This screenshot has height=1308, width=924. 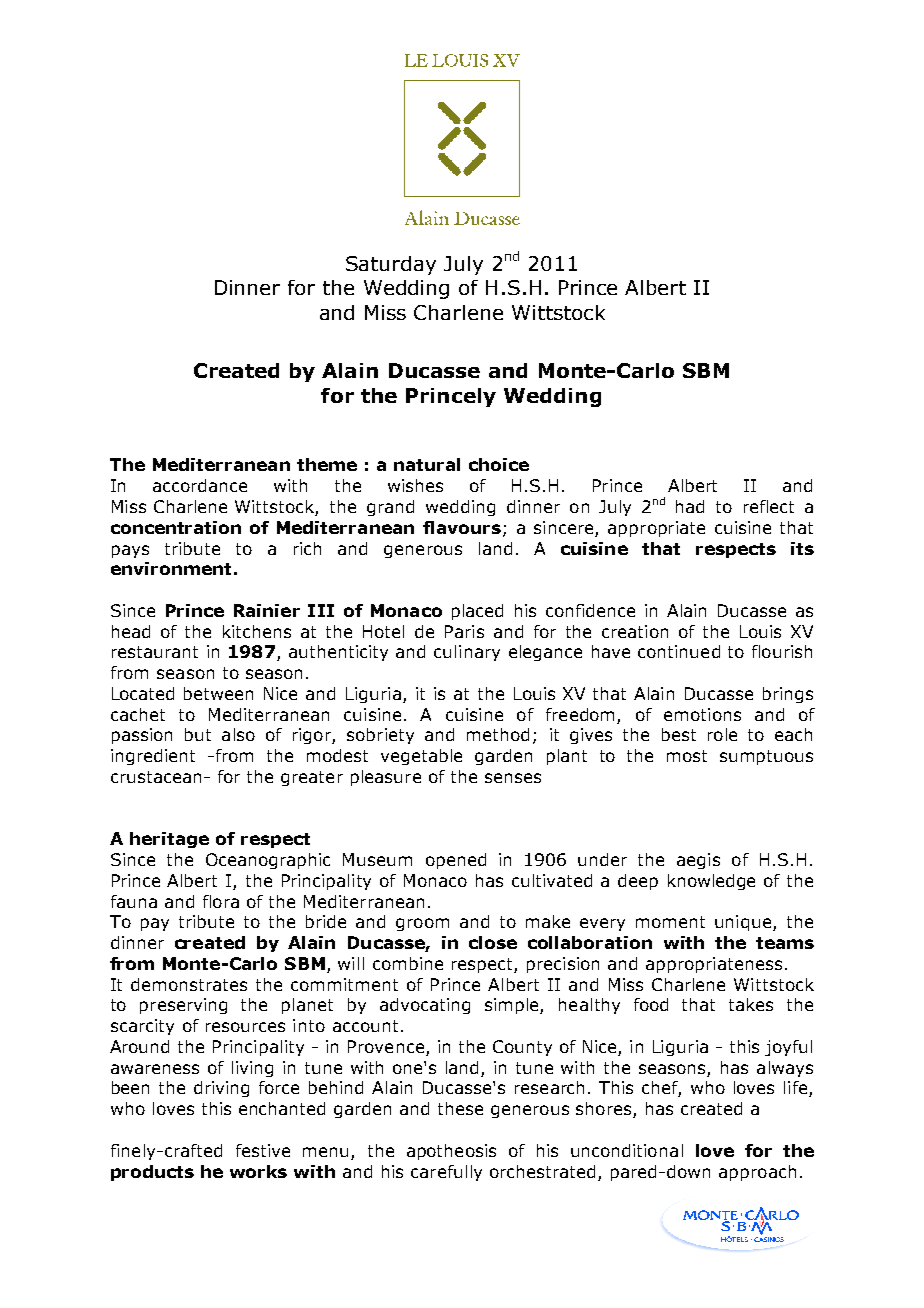 I want to click on reflect, so click(x=769, y=506).
